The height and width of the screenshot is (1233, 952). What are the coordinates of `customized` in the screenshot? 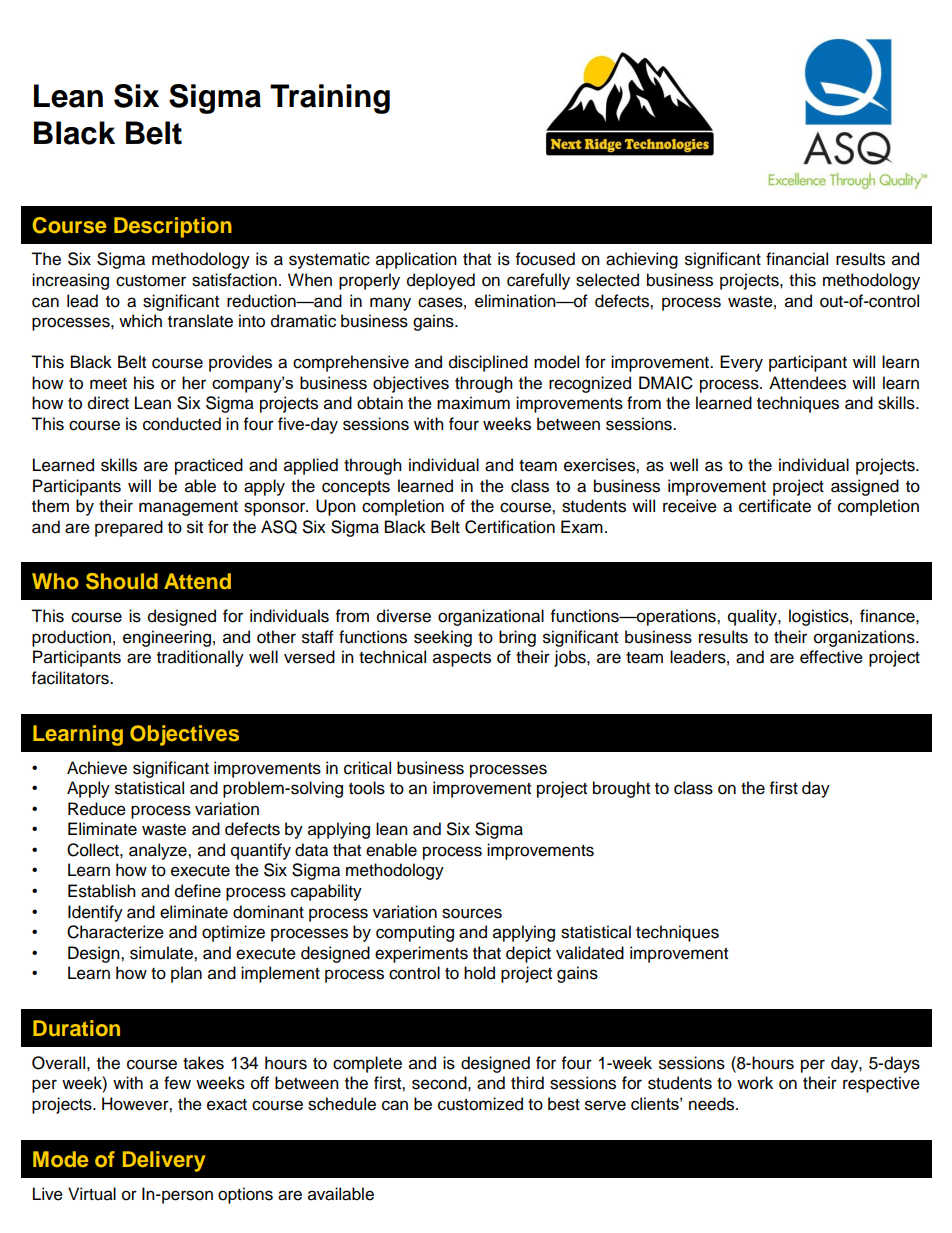 It's located at (480, 1104).
